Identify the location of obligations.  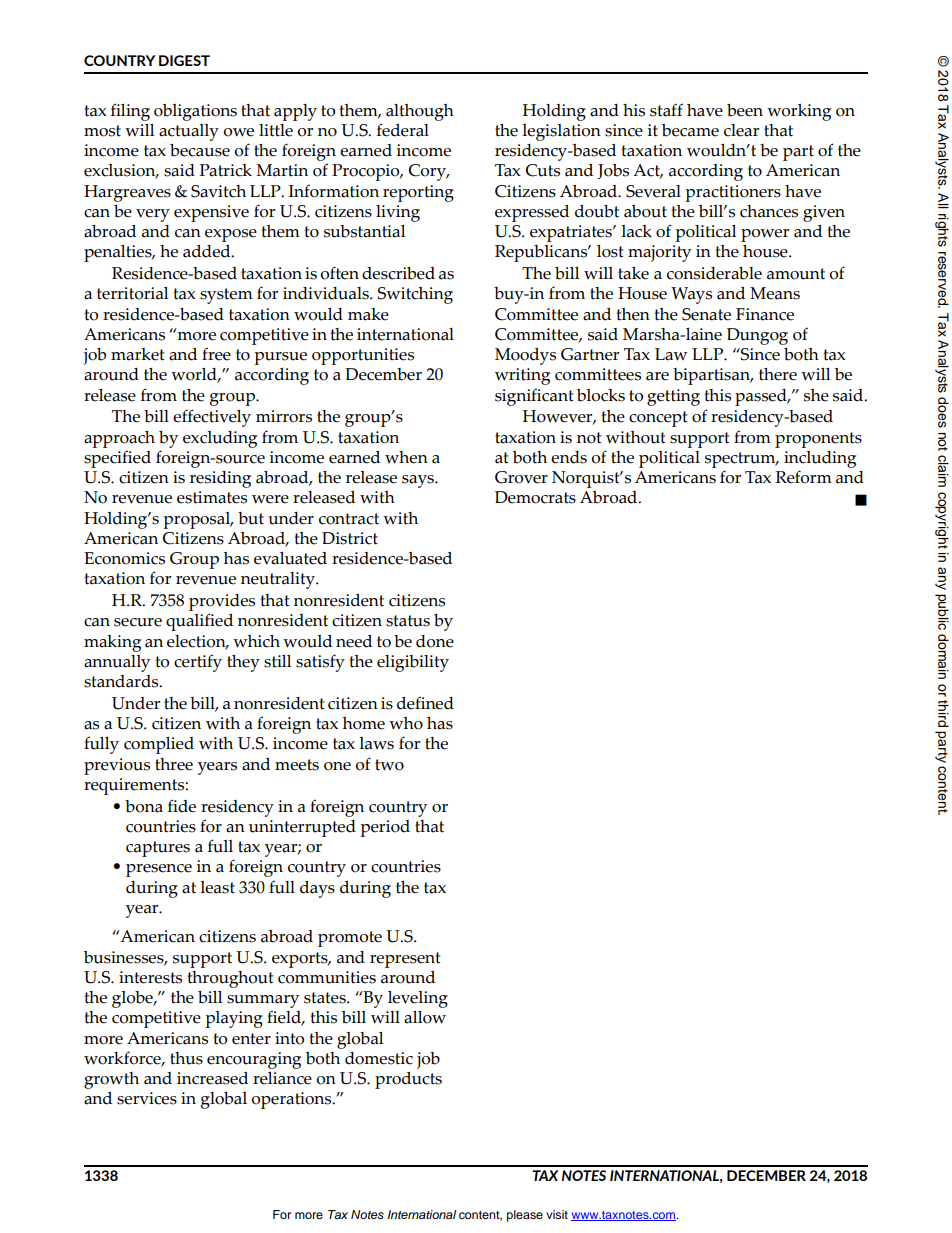
(195, 112).
